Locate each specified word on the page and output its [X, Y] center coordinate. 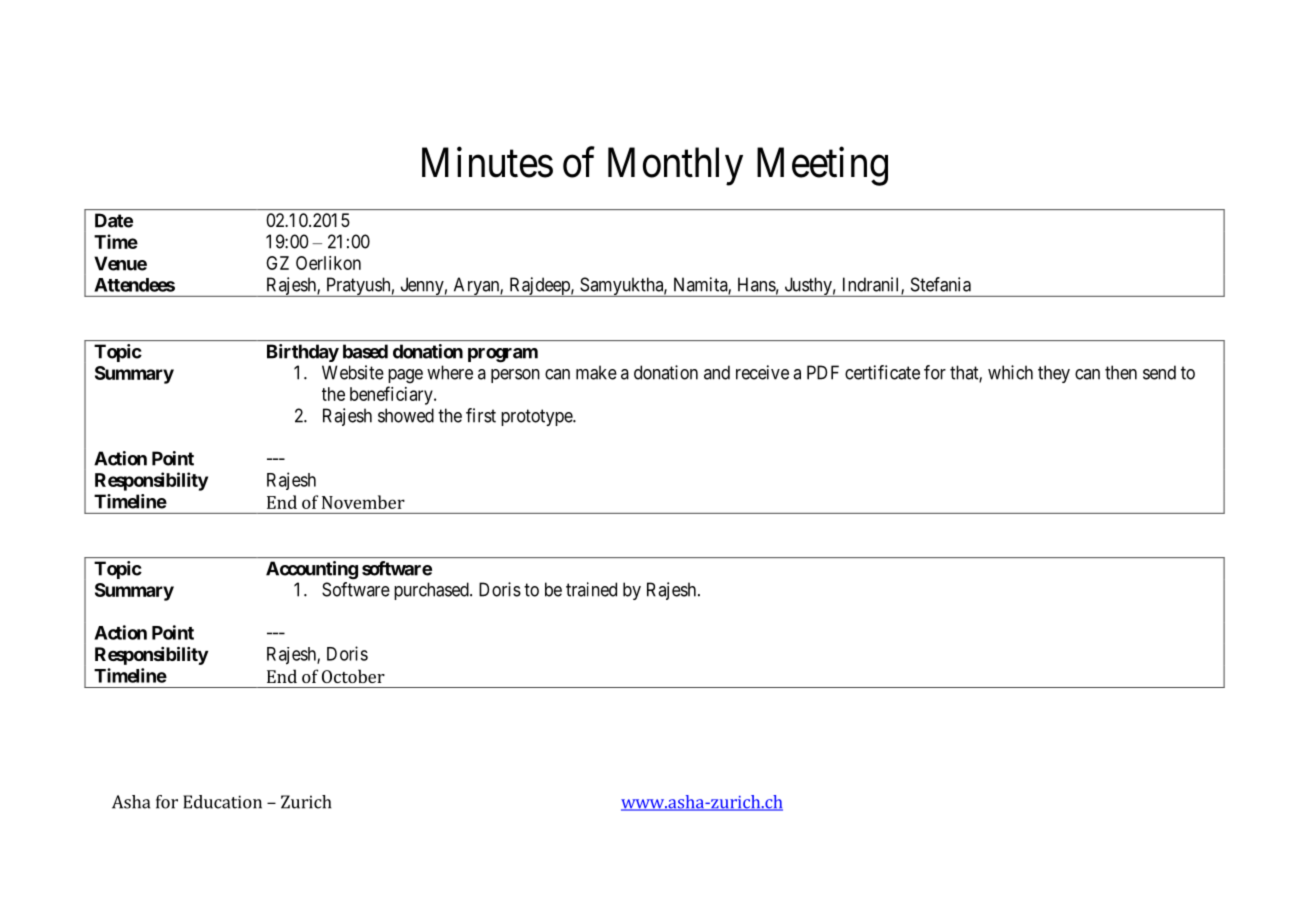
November [363, 502]
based [365, 351]
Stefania [941, 284]
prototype [537, 417]
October [353, 676]
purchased [432, 591]
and [717, 372]
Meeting [822, 166]
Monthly [675, 166]
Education [222, 802]
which [1010, 372]
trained [591, 589]
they [1054, 374]
